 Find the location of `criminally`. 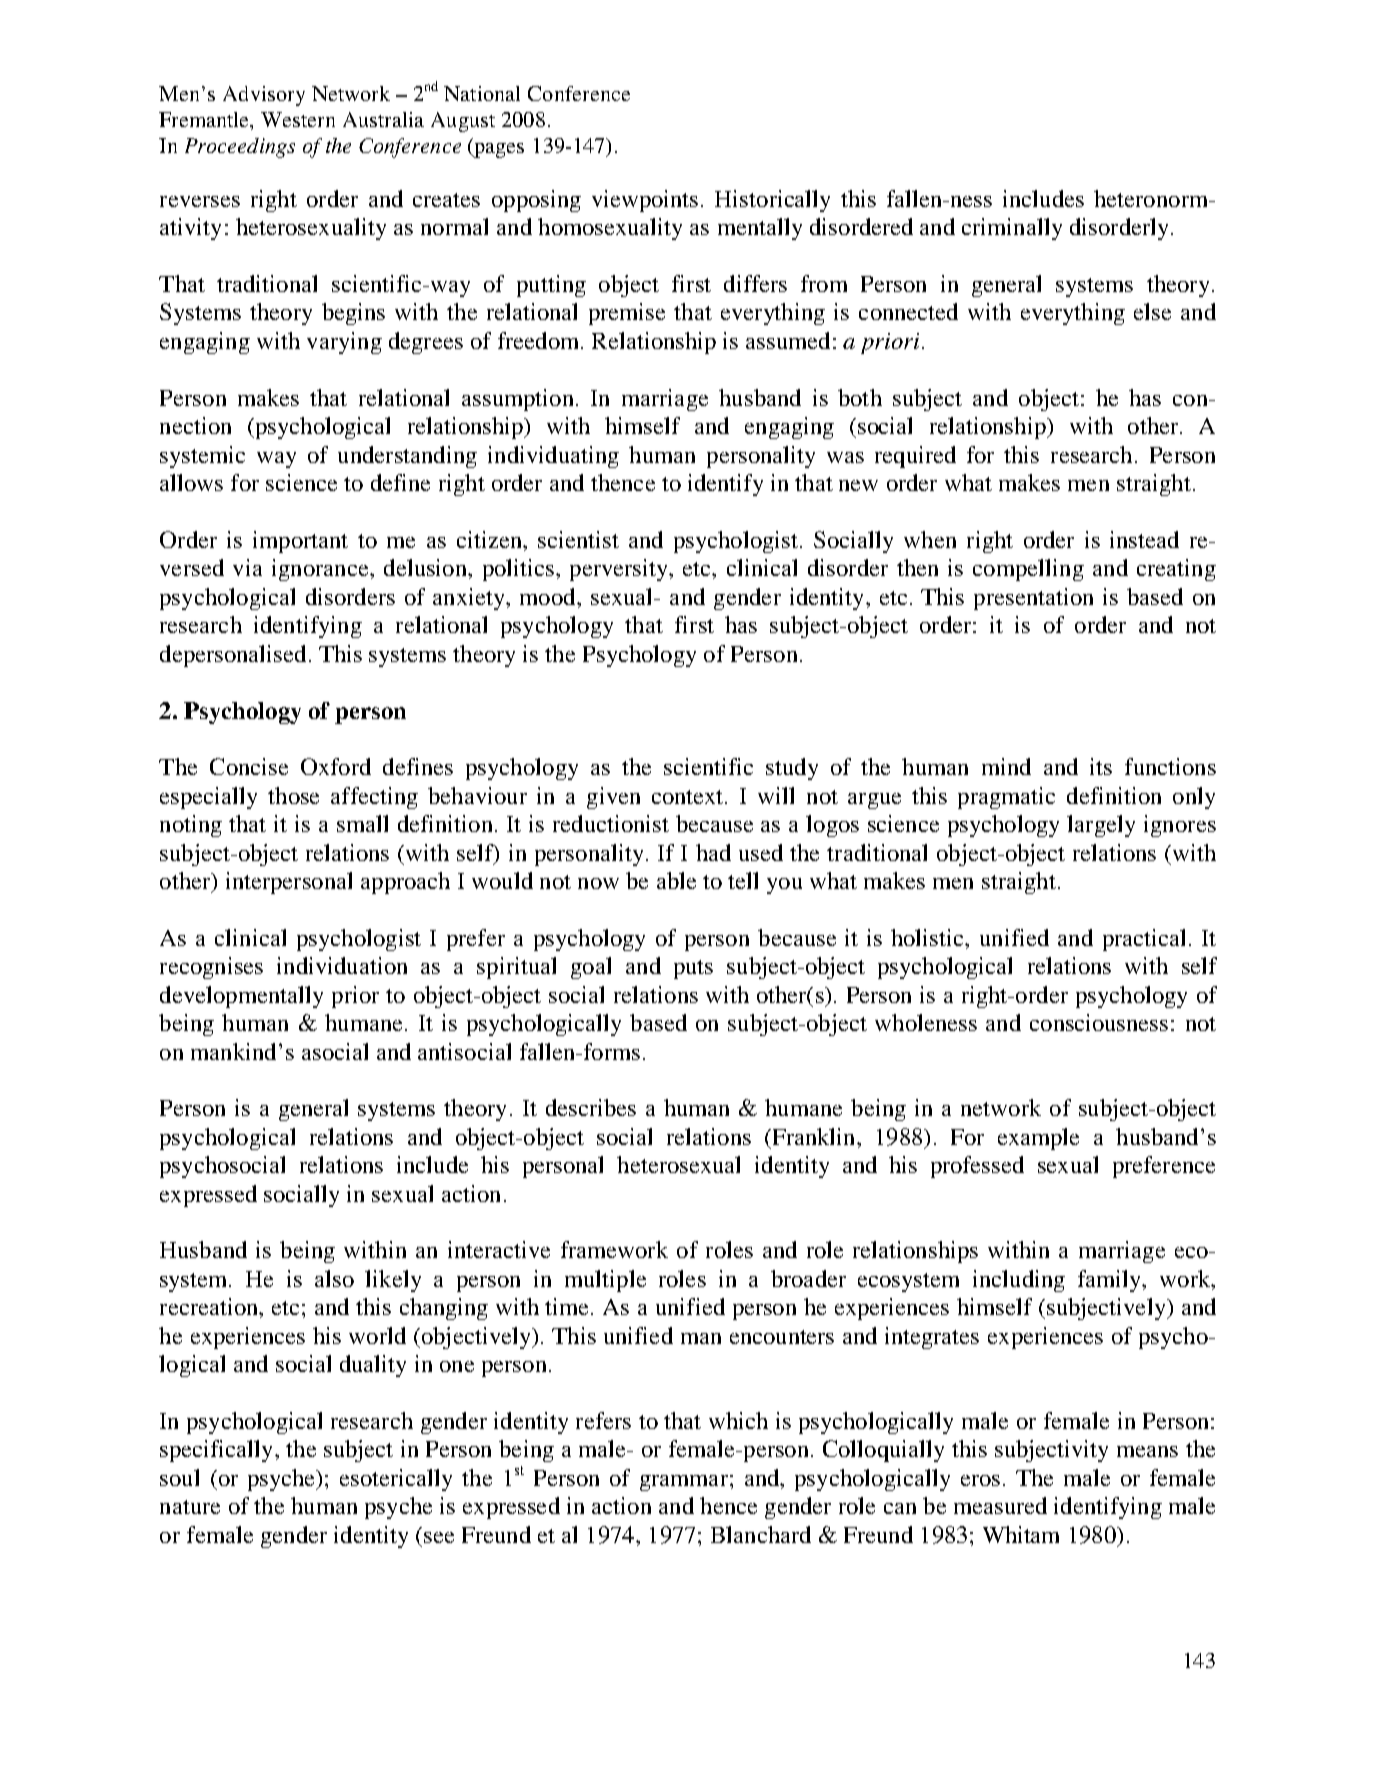

criminally is located at coordinates (1012, 229).
